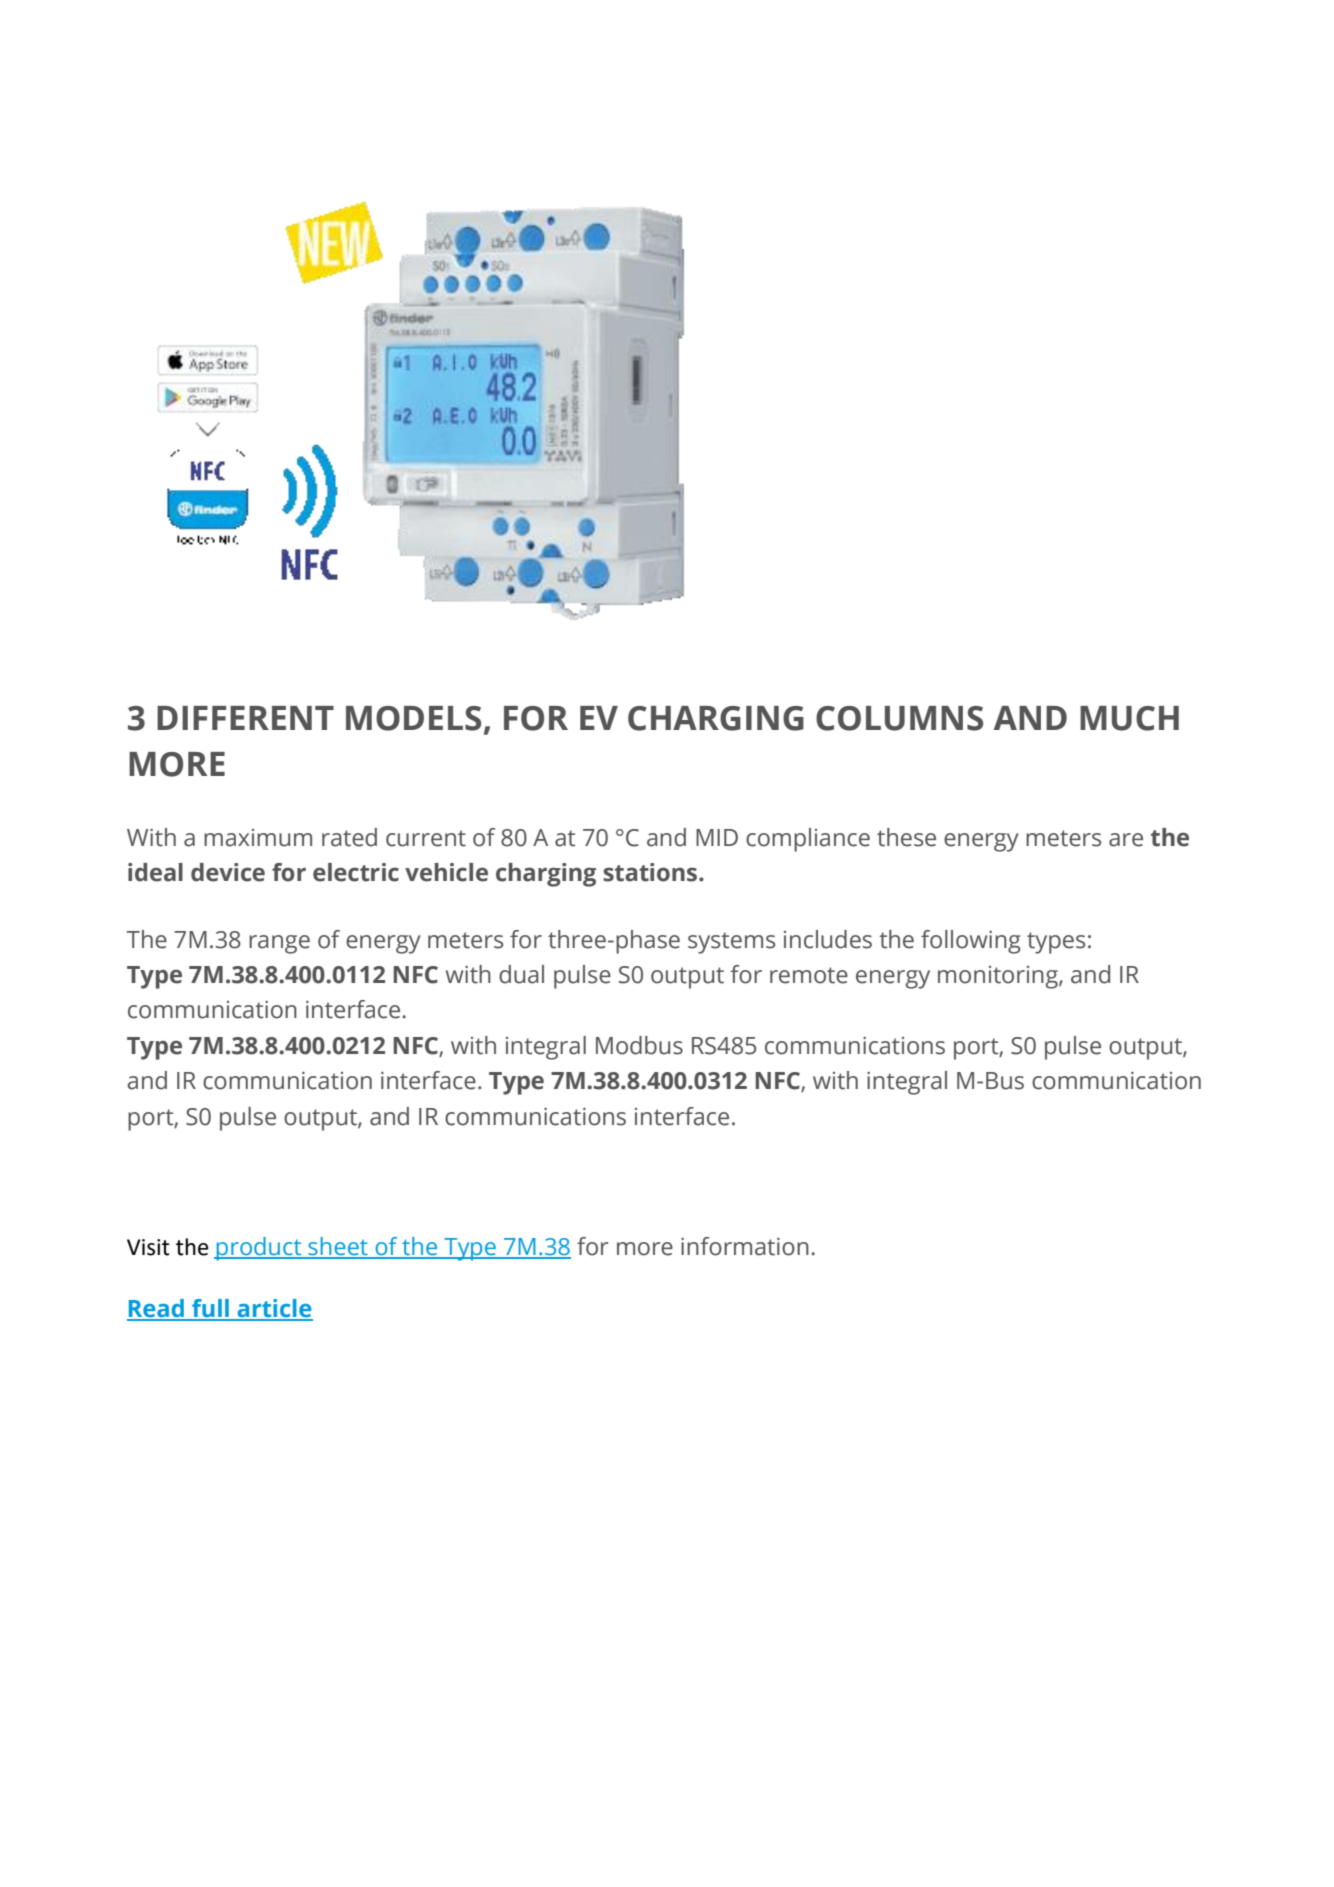  What do you see at coordinates (413, 718) in the screenshot?
I see `MODELS` at bounding box center [413, 718].
